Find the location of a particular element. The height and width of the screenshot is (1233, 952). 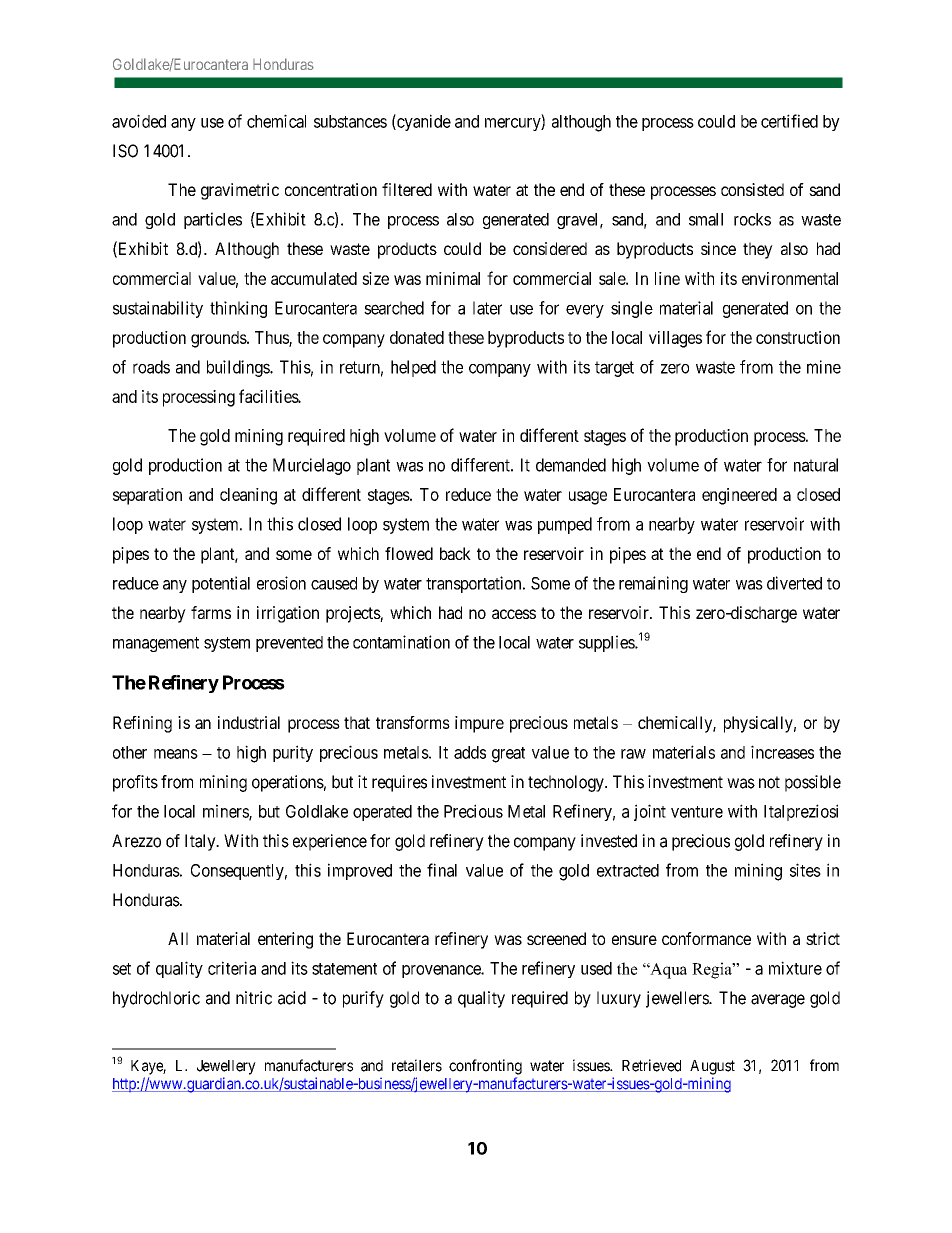

cyanide is located at coordinates (423, 122).
